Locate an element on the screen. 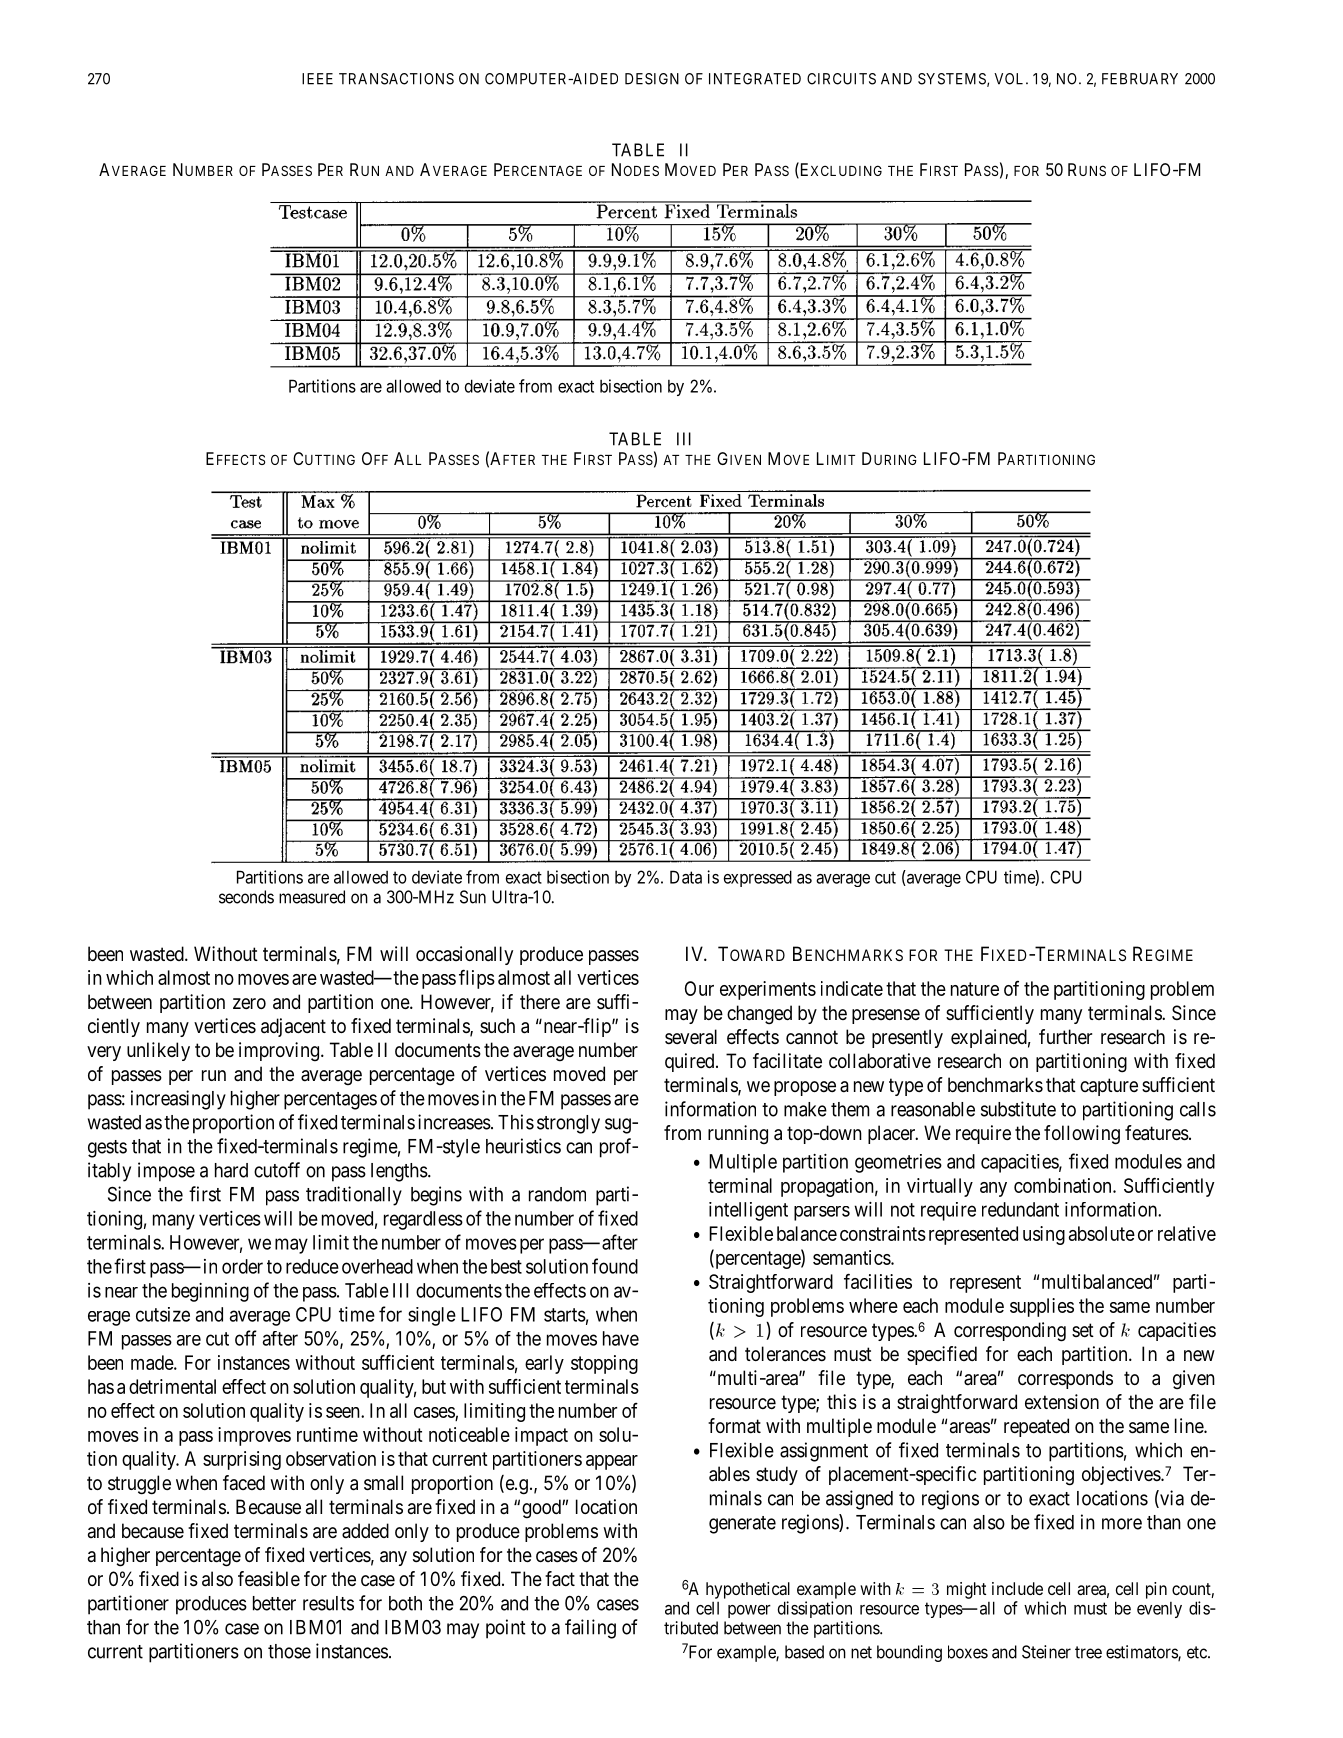 This screenshot has height=1738, width=1343. strongly is located at coordinates (568, 1124).
